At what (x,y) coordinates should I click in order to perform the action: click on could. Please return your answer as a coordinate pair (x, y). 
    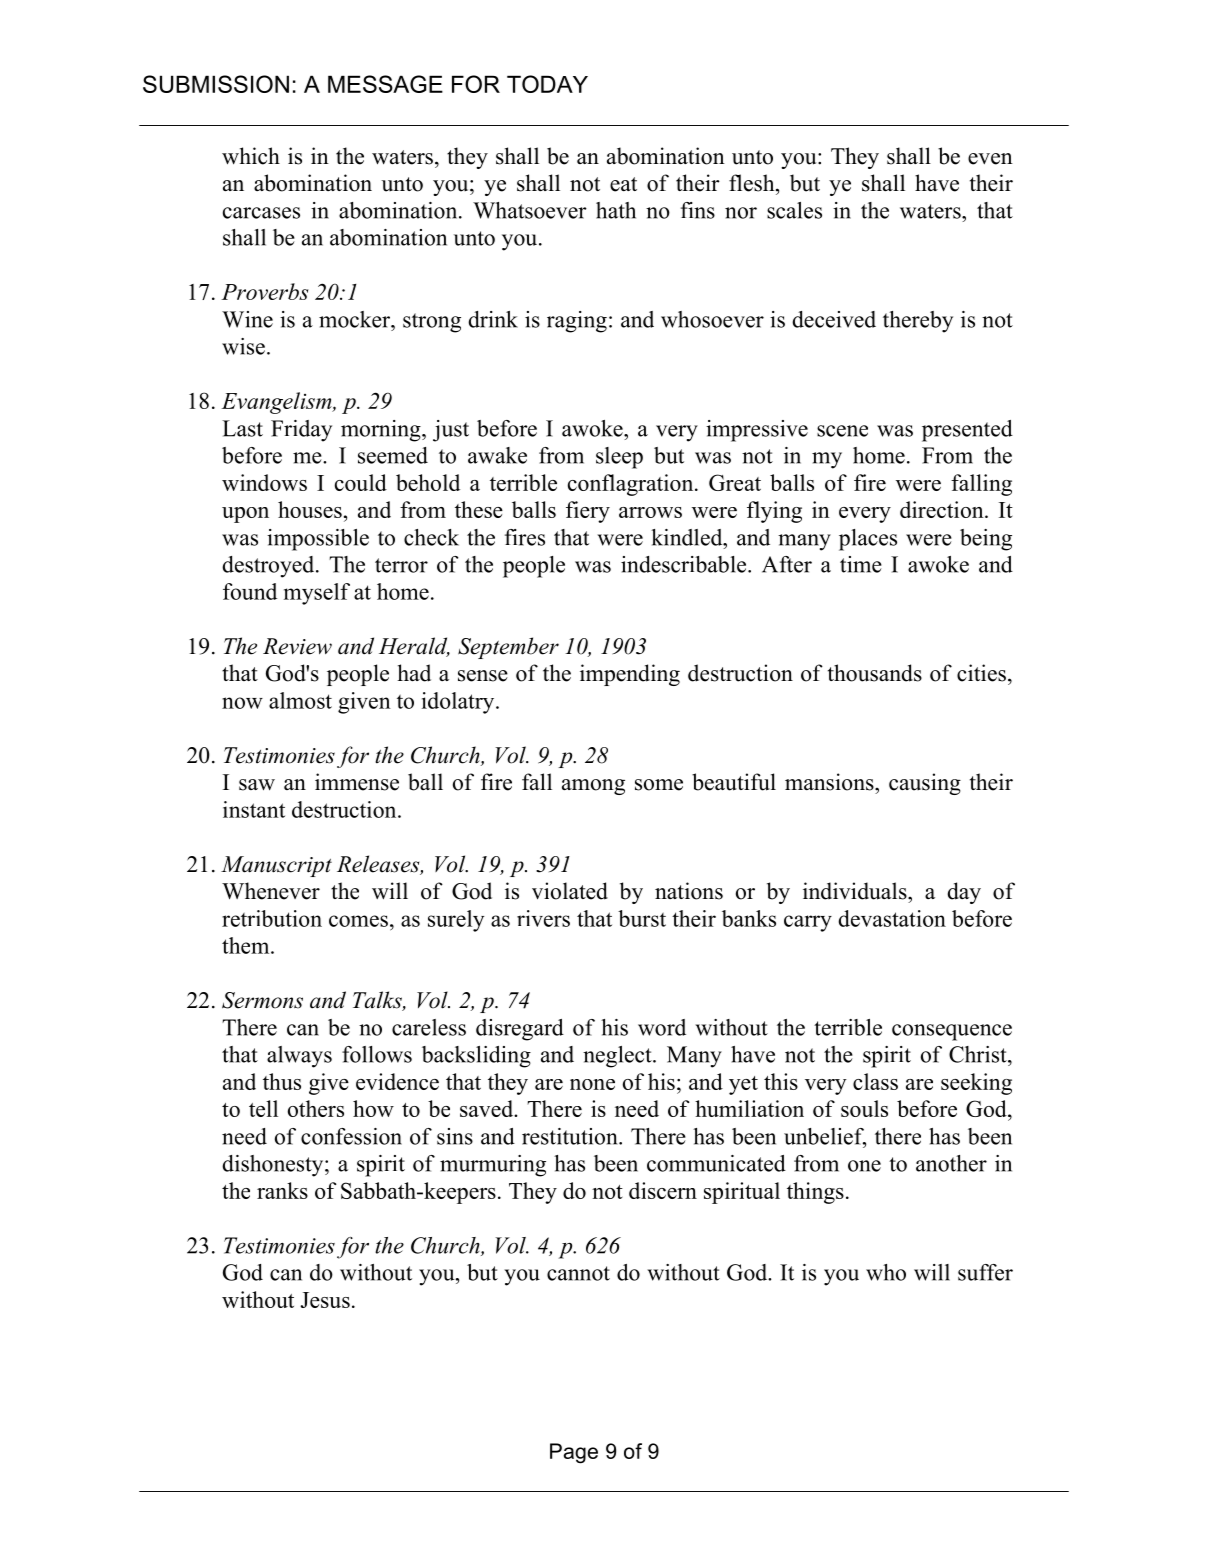
    Looking at the image, I should click on (361, 482).
